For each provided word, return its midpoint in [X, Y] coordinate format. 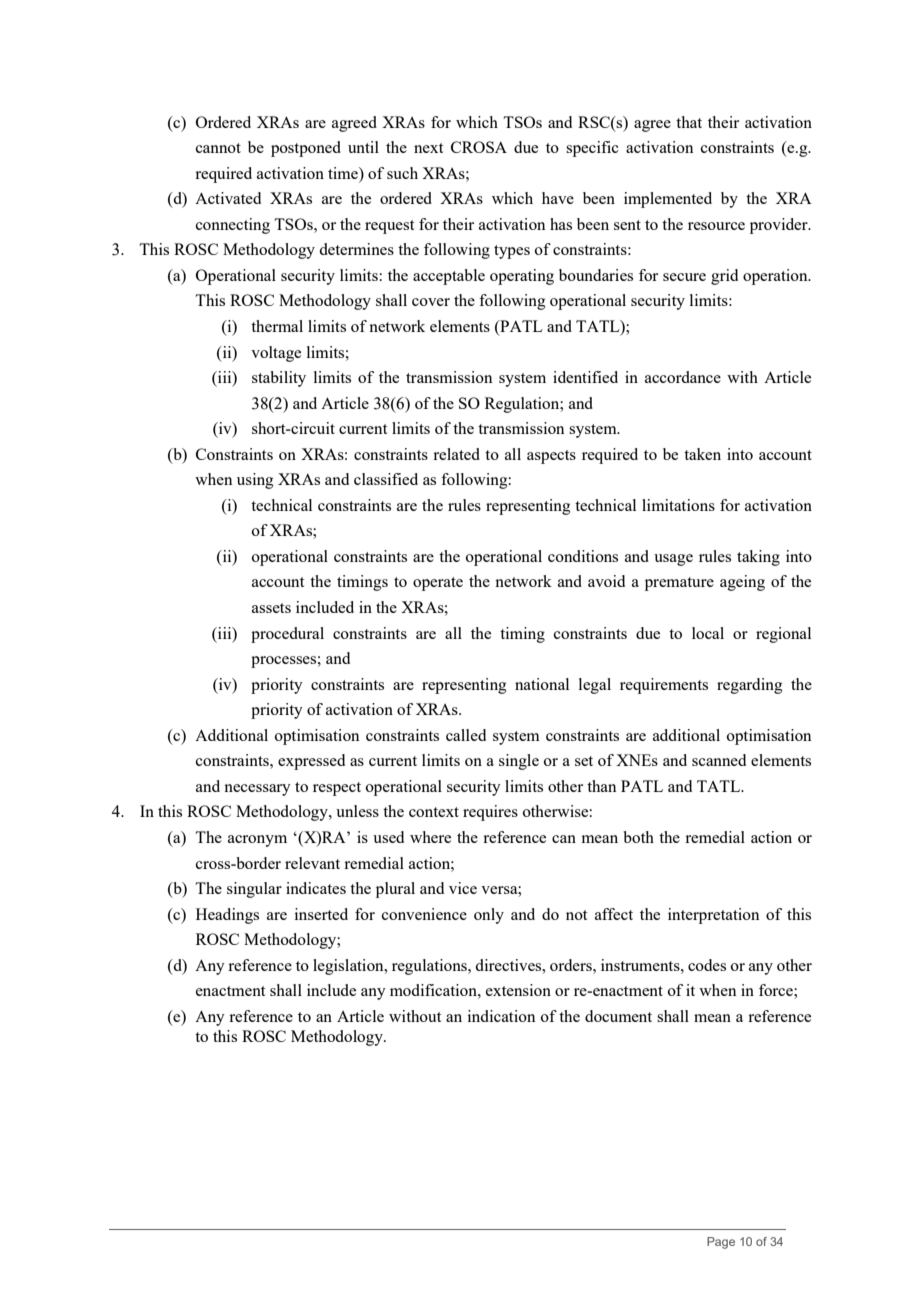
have [558, 198]
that [689, 122]
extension [518, 990]
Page [721, 1243]
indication [501, 1016]
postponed [306, 149]
